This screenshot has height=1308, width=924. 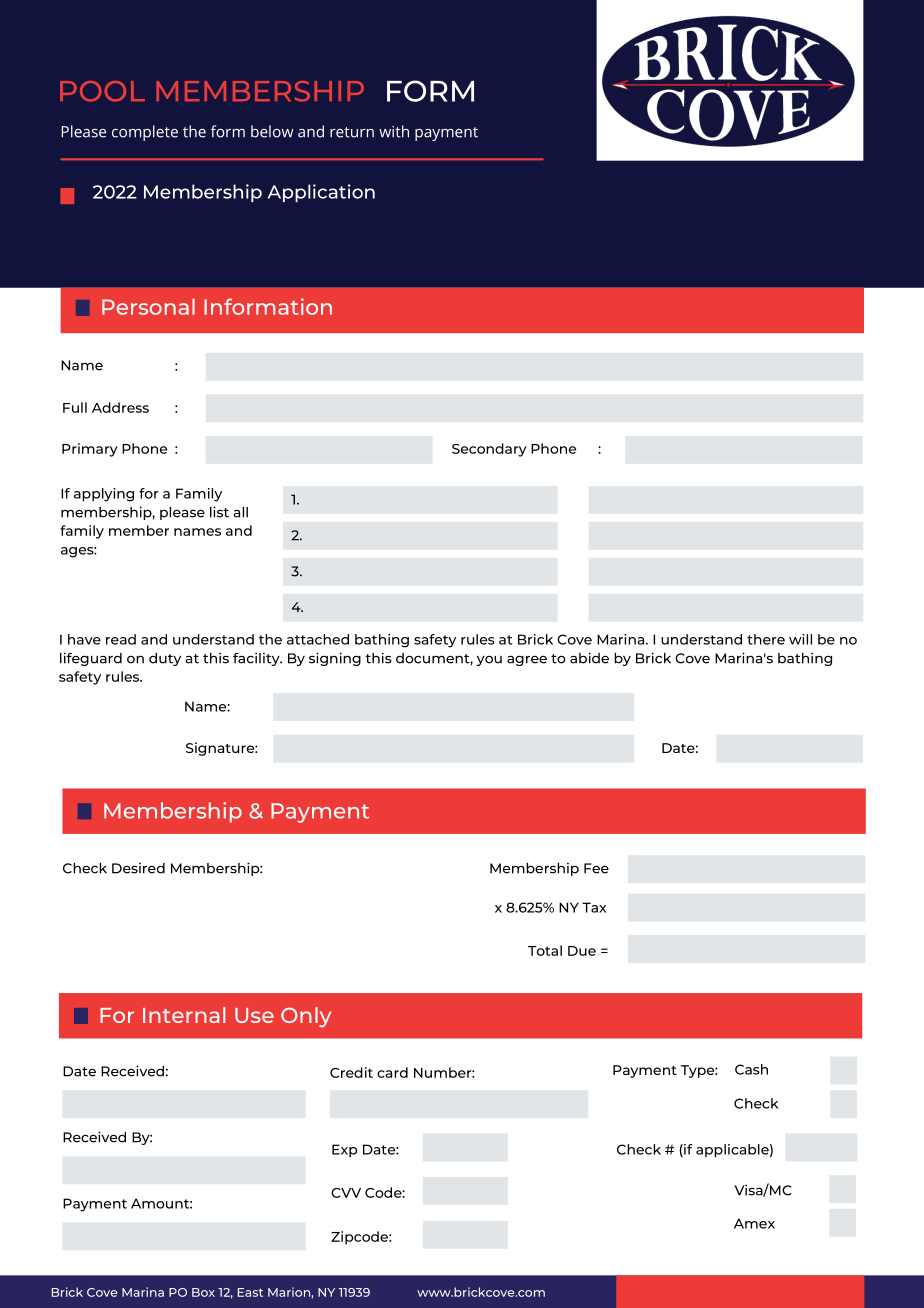 What do you see at coordinates (203, 1292) in the screenshot?
I see `Box` at bounding box center [203, 1292].
